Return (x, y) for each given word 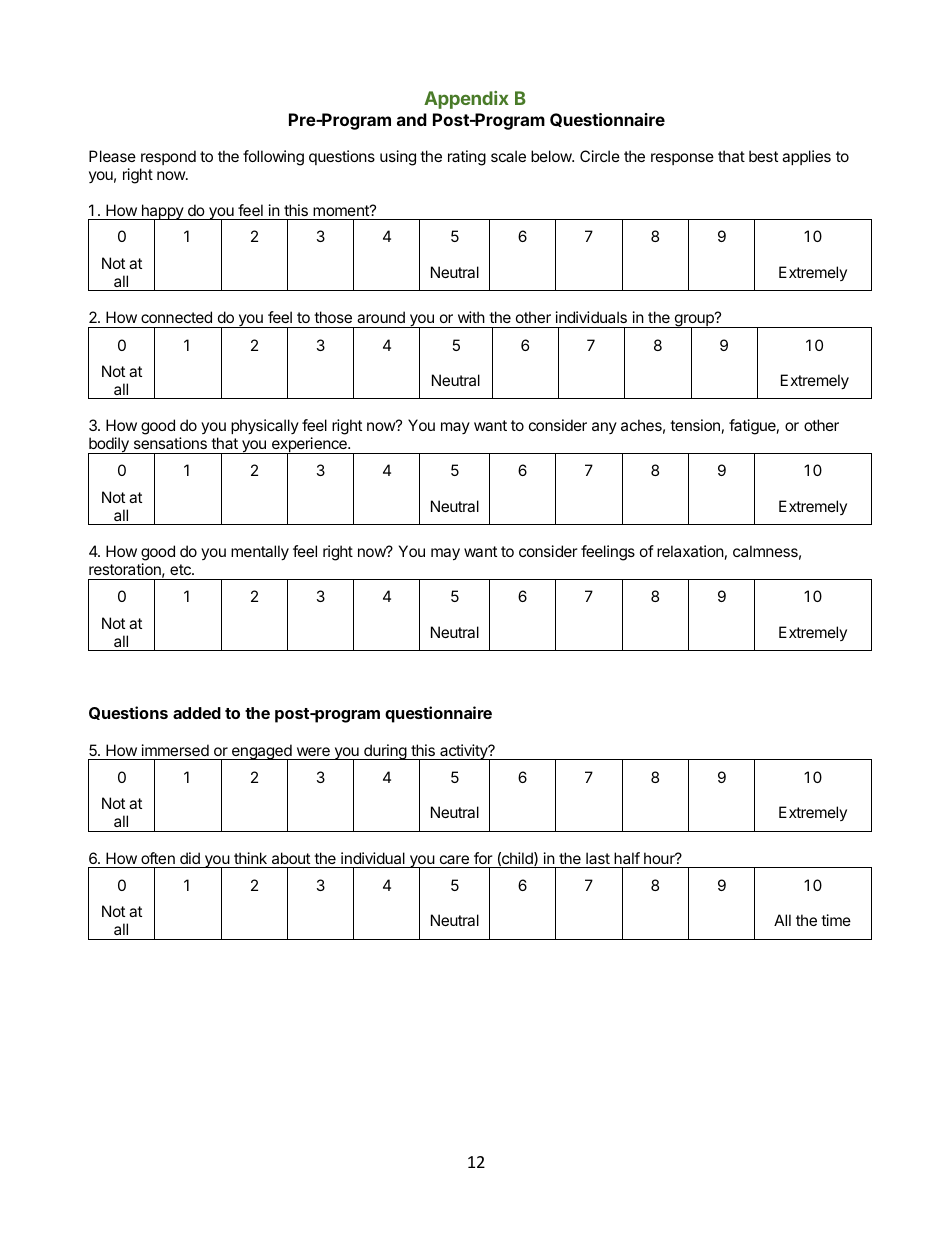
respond (168, 157)
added (197, 713)
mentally (260, 553)
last (598, 858)
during (385, 752)
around (381, 317)
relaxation (690, 551)
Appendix (466, 100)
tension (695, 425)
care (454, 859)
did (190, 858)
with (471, 317)
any (604, 428)
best (763, 156)
